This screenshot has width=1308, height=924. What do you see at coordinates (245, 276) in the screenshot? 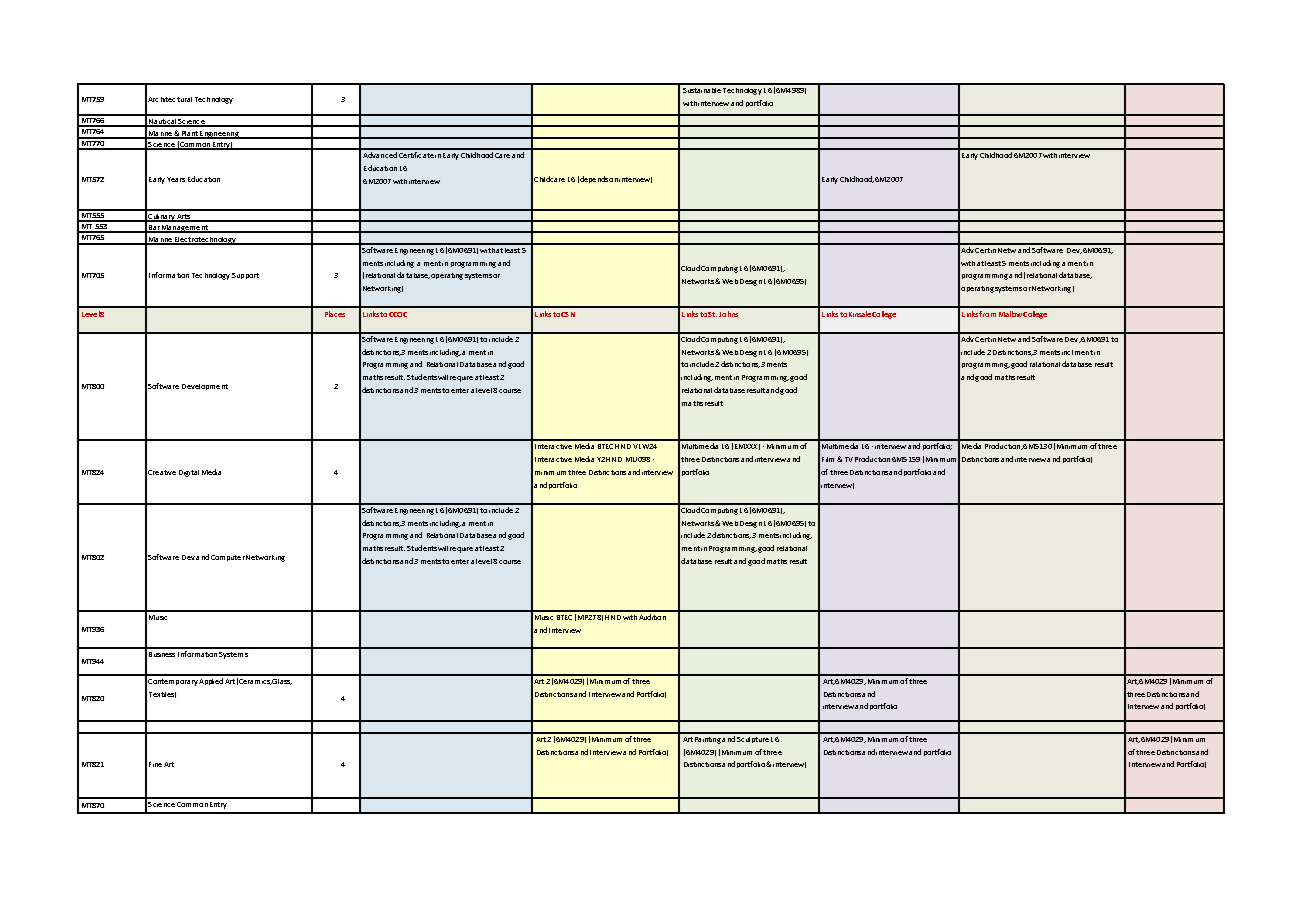
I see `Support` at bounding box center [245, 276].
